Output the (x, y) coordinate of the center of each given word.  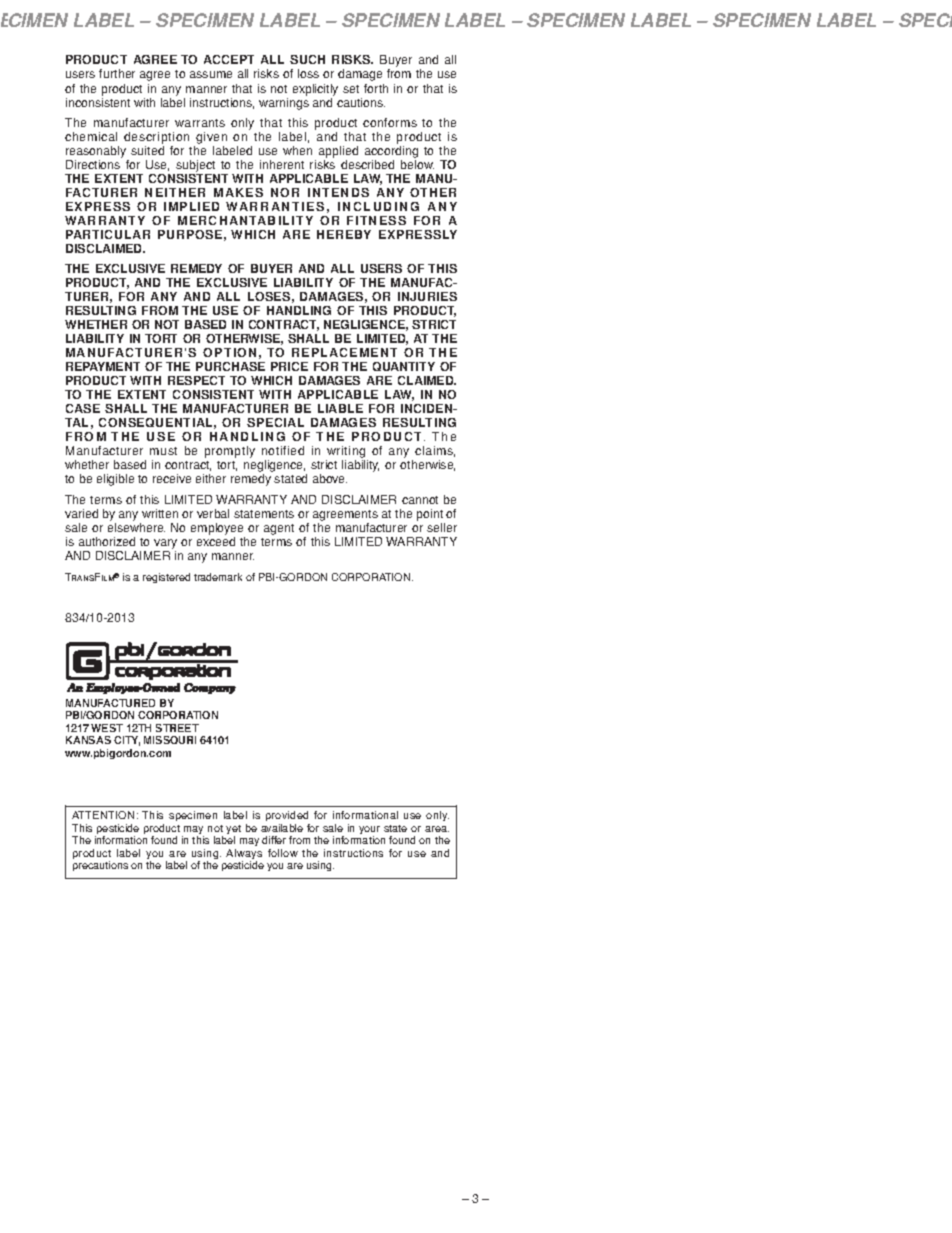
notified (283, 450)
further (117, 73)
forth (376, 88)
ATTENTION (103, 815)
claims (435, 451)
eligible (115, 480)
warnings (284, 102)
